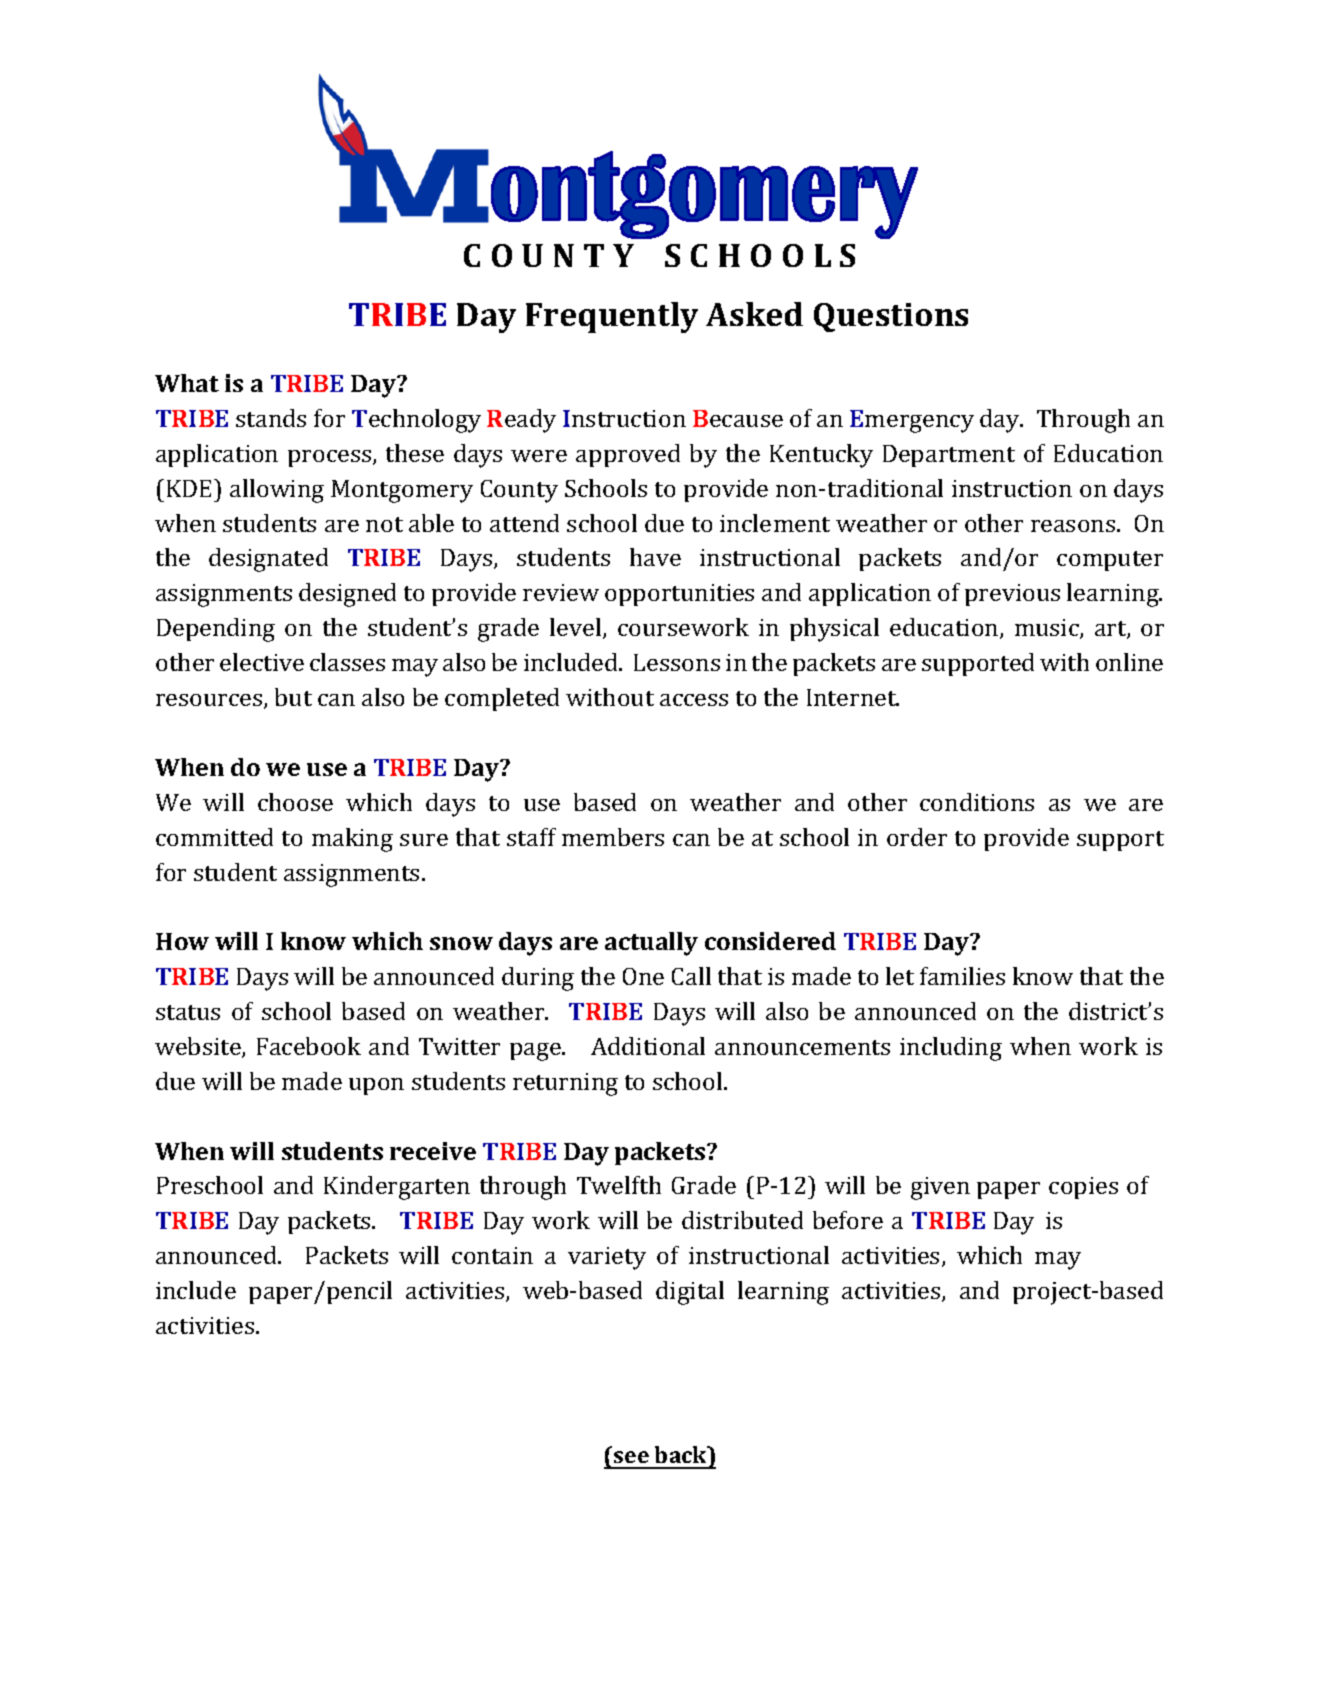 The height and width of the document is (1708, 1320). What do you see at coordinates (742, 1220) in the document?
I see `distributed` at bounding box center [742, 1220].
